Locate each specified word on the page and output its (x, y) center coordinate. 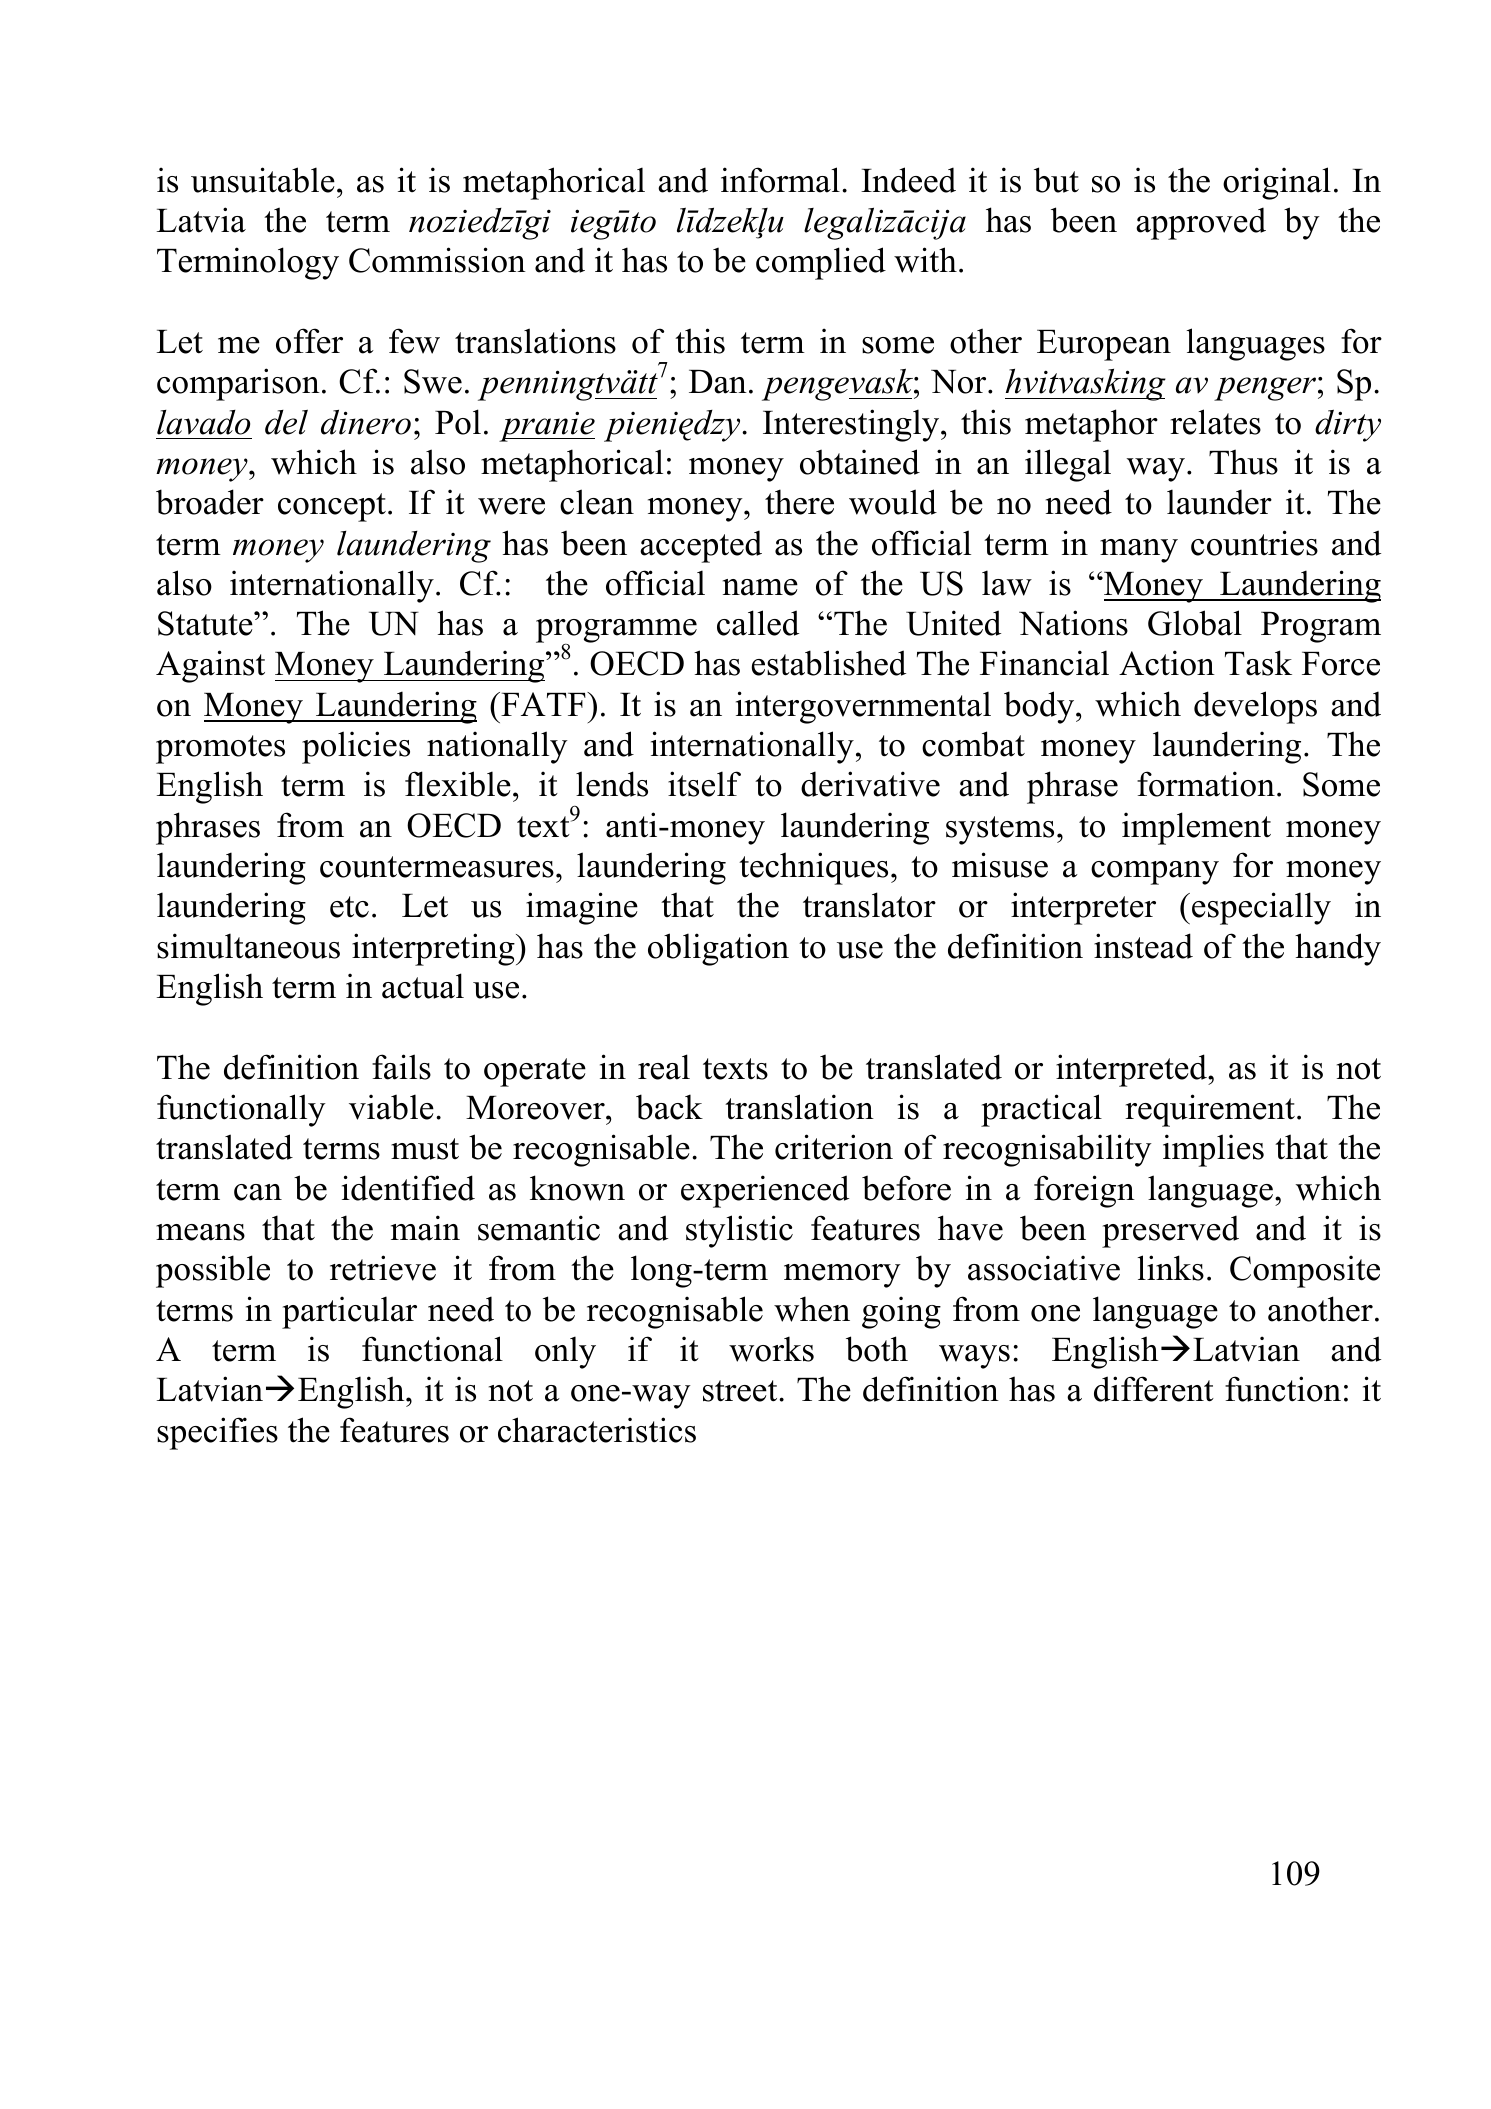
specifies (217, 1433)
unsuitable (263, 180)
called (758, 623)
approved (1201, 223)
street (741, 1391)
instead (1143, 946)
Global (1195, 623)
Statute (206, 623)
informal (780, 180)
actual (423, 986)
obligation (718, 949)
